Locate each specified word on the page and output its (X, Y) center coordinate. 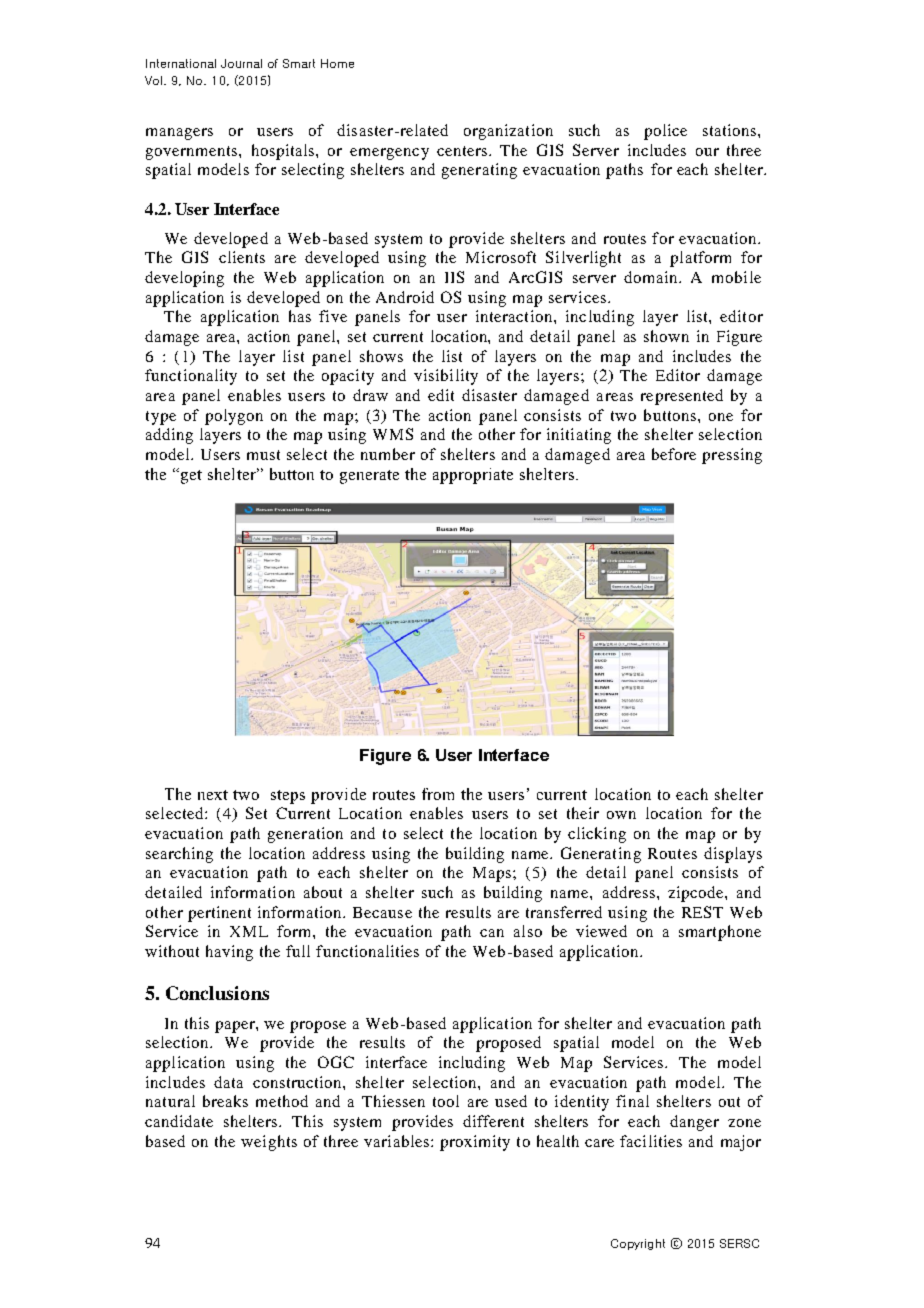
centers (463, 151)
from (438, 794)
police (665, 132)
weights (269, 1143)
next (213, 795)
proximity (475, 1143)
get (190, 476)
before (674, 454)
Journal (241, 63)
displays (733, 855)
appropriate (473, 476)
